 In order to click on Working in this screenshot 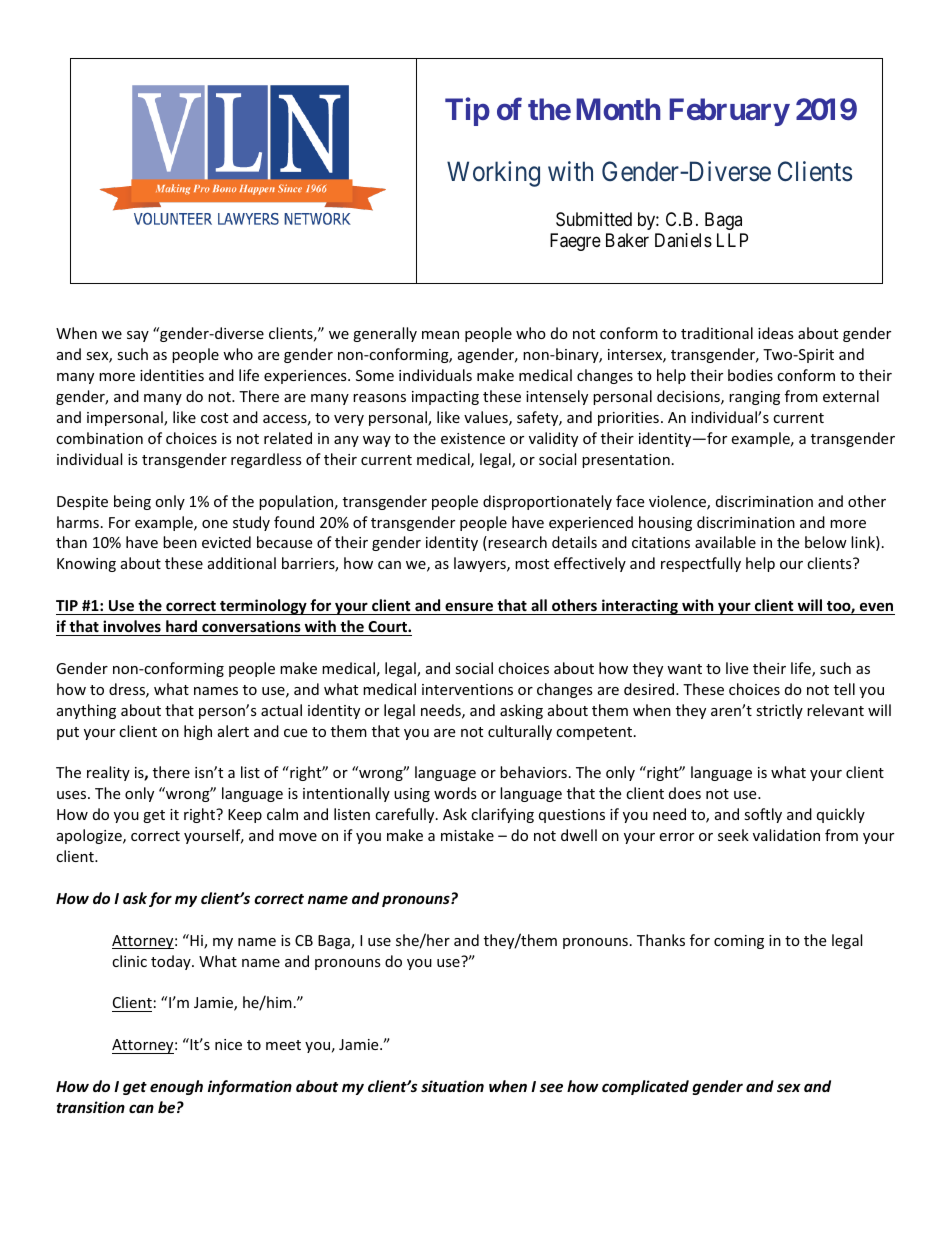, I will do `click(493, 174)`.
